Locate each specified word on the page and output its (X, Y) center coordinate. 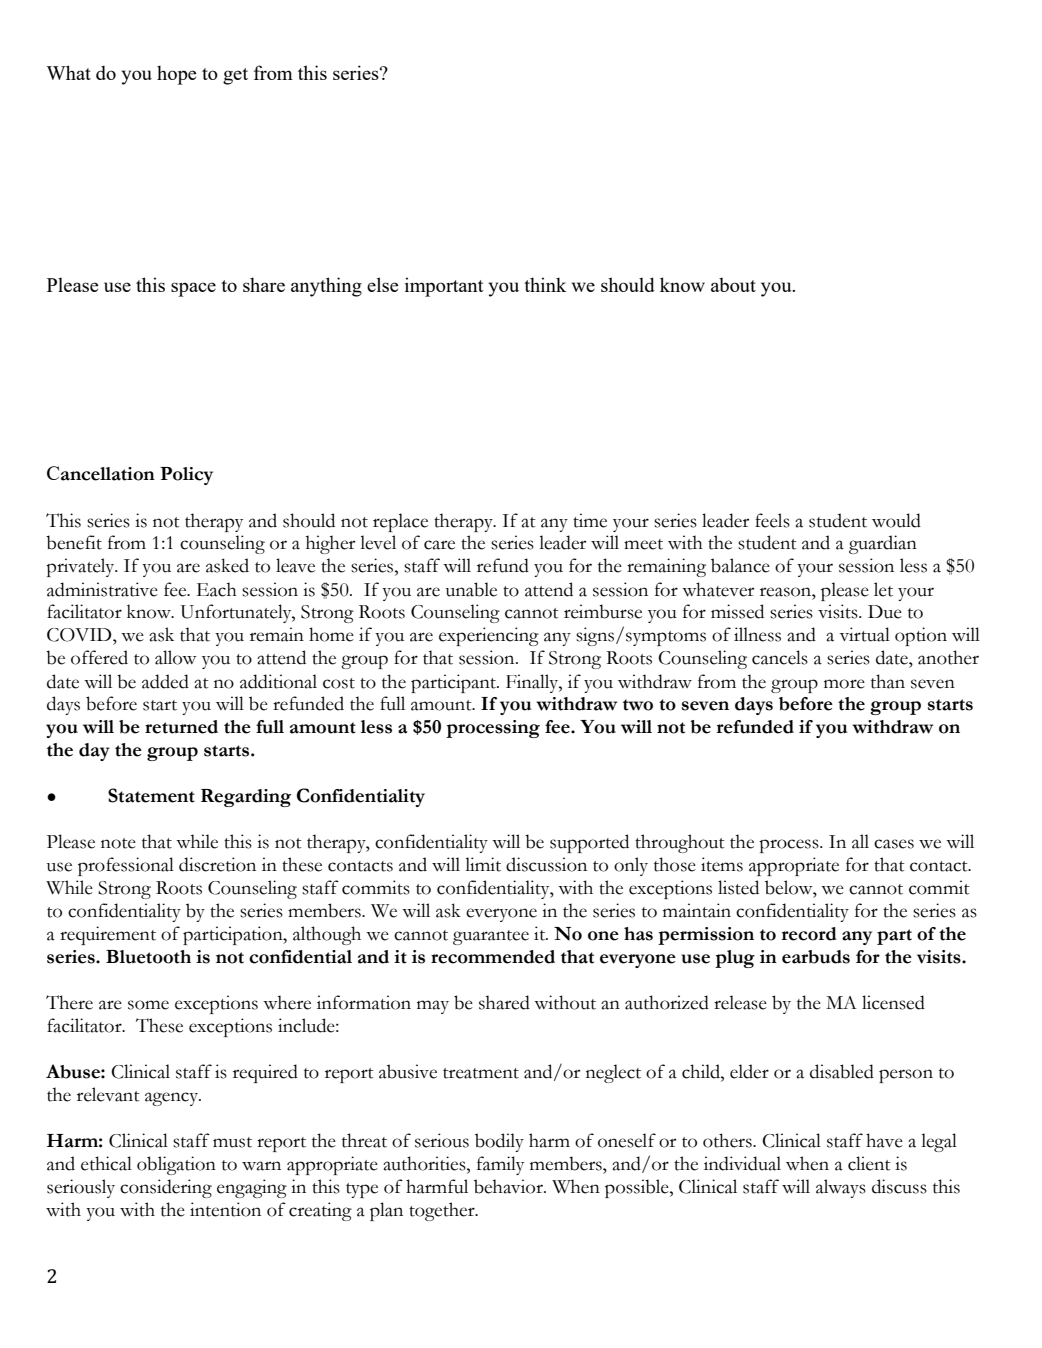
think (545, 284)
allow (176, 657)
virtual (864, 634)
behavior (509, 1186)
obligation (176, 1165)
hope (177, 75)
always (841, 1188)
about (733, 285)
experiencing (489, 636)
